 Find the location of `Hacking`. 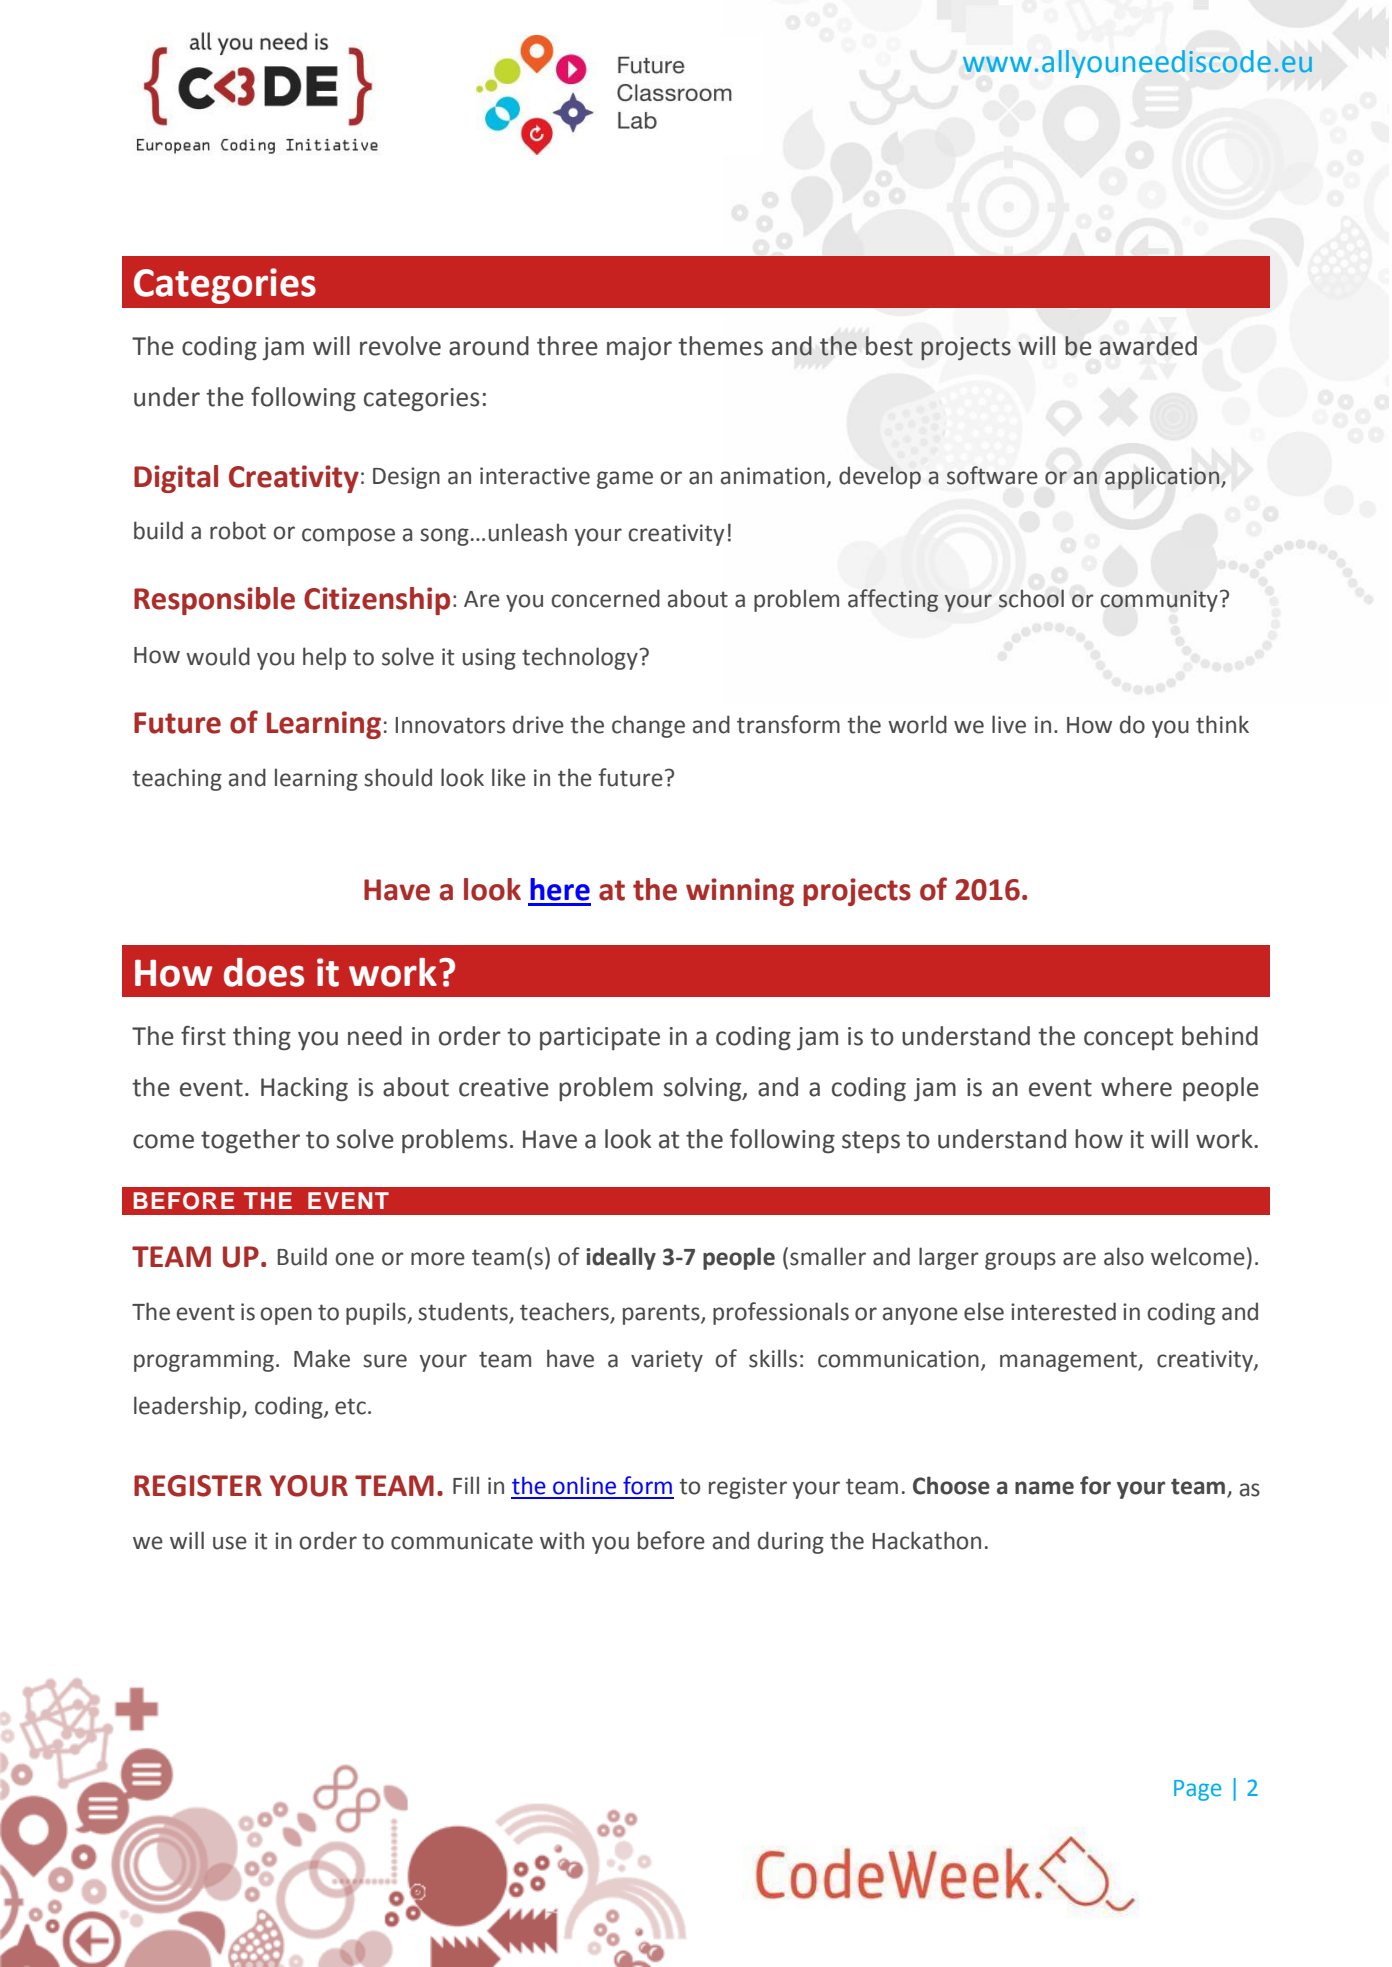

Hacking is located at coordinates (304, 1089).
